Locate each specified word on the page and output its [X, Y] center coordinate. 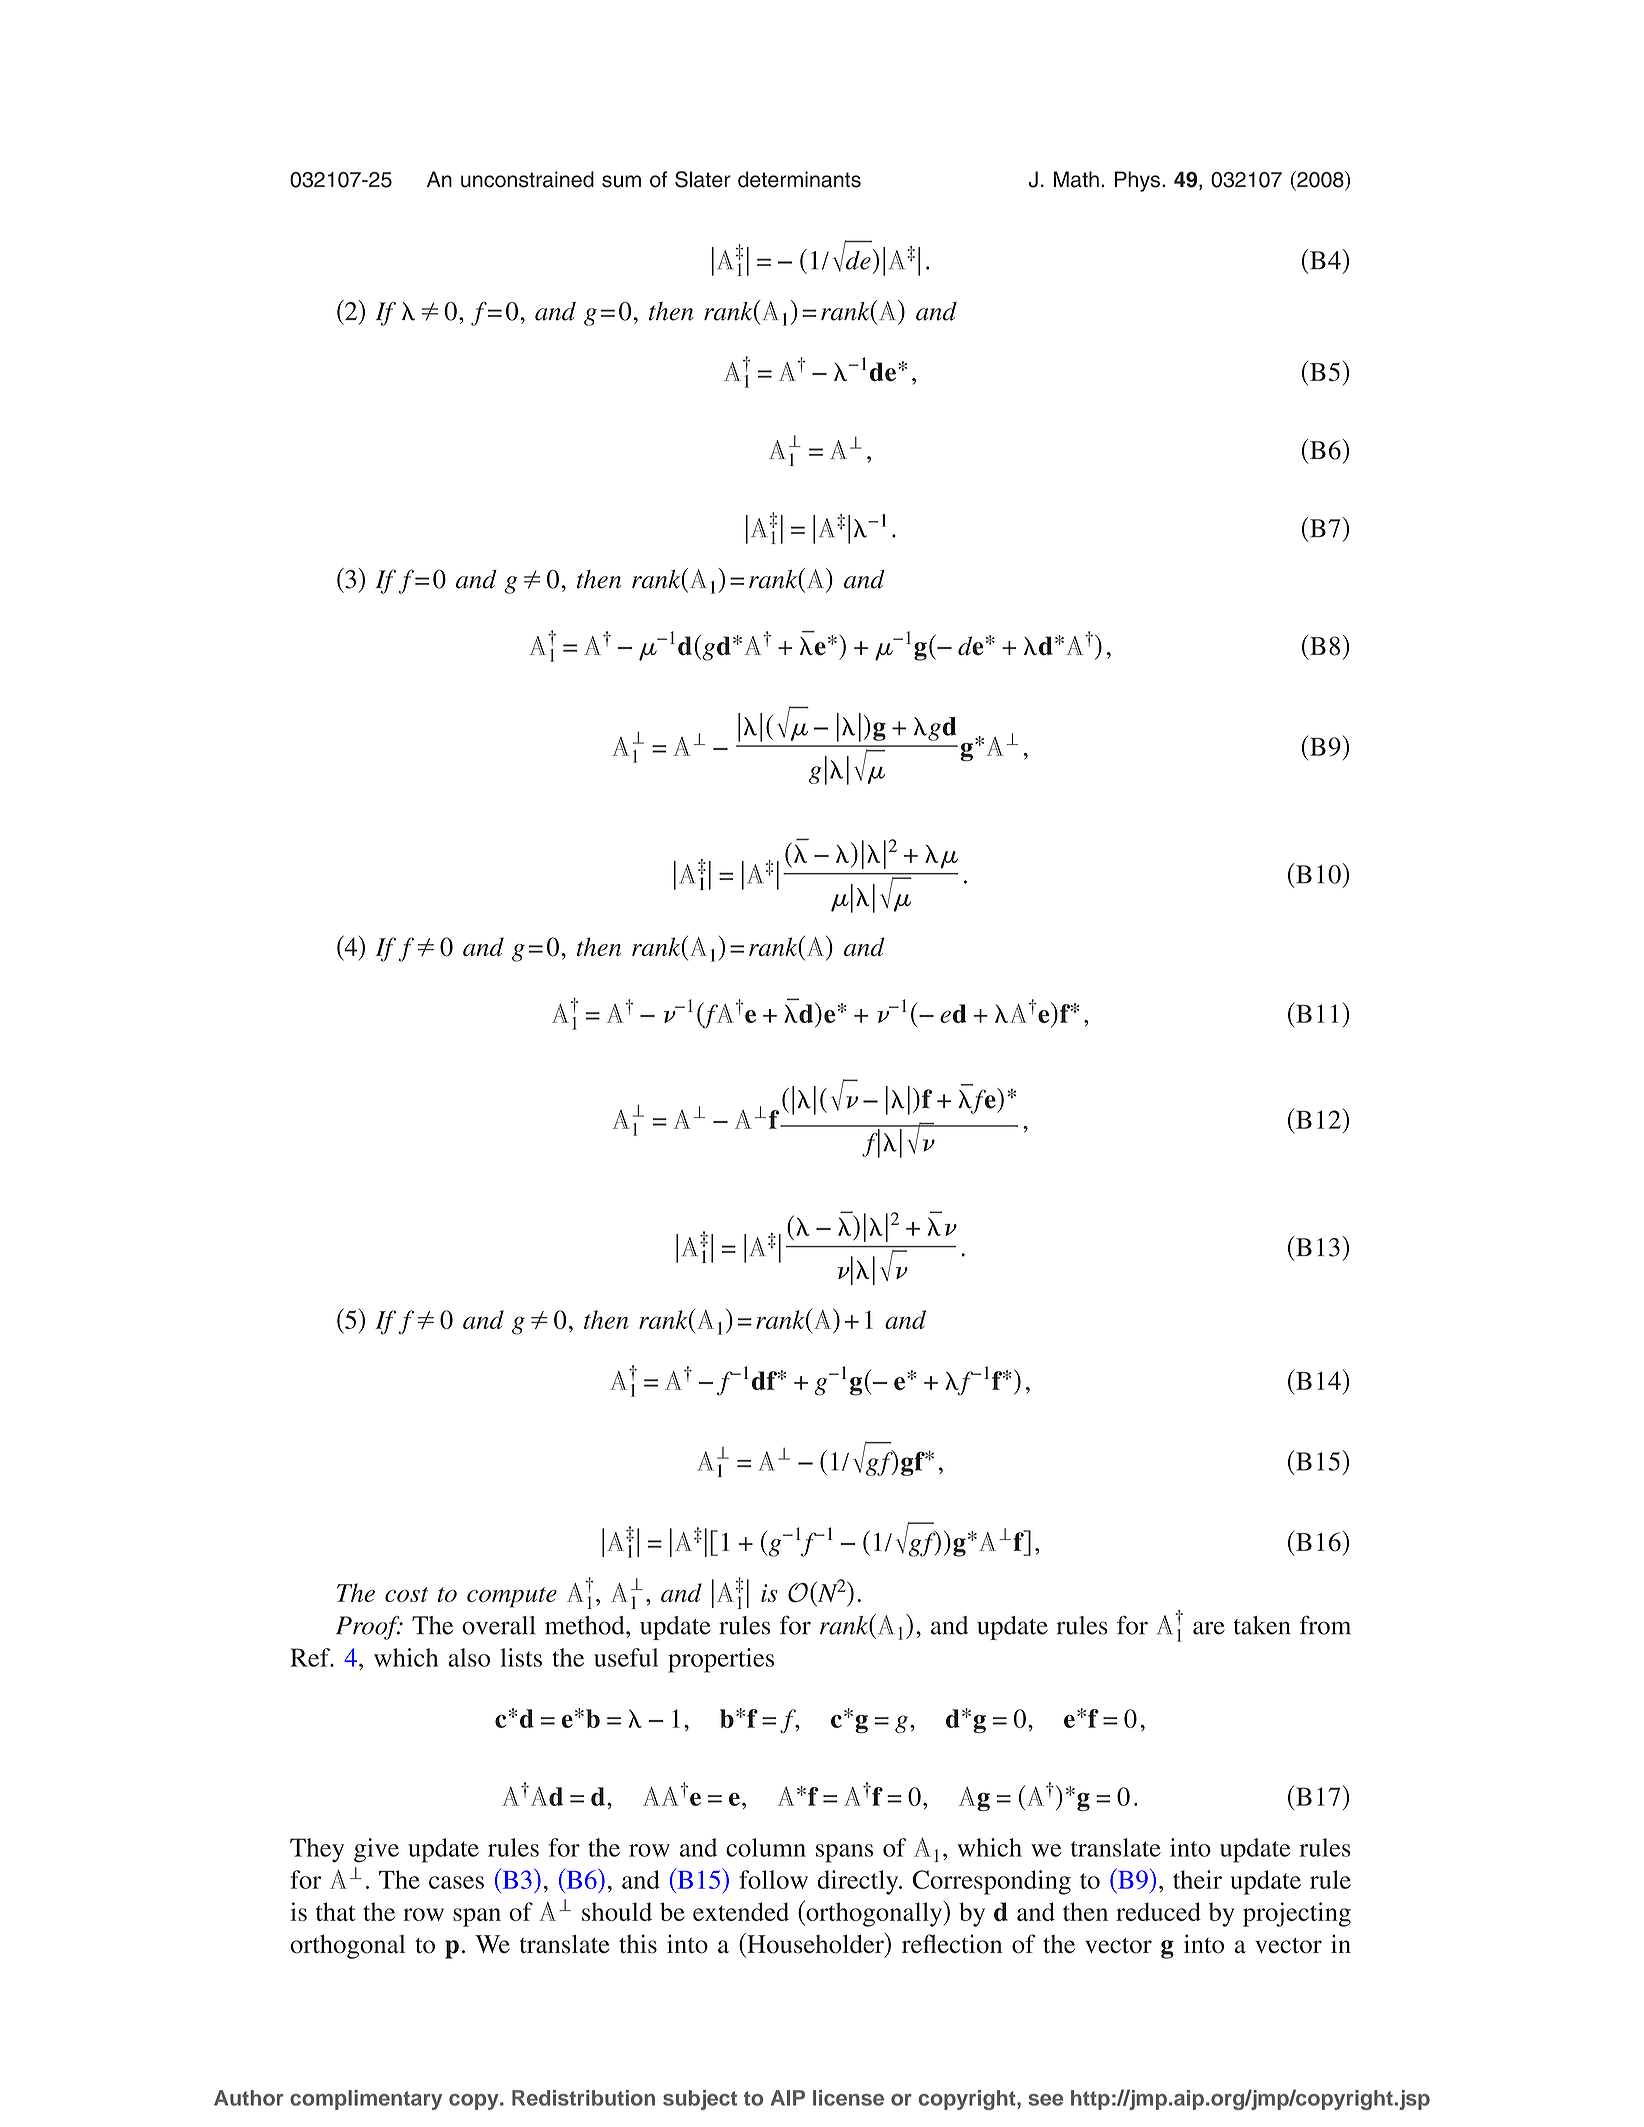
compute [512, 1597]
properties [721, 1660]
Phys [1139, 181]
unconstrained [527, 179]
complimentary [366, 2100]
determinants [799, 179]
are [1209, 1628]
